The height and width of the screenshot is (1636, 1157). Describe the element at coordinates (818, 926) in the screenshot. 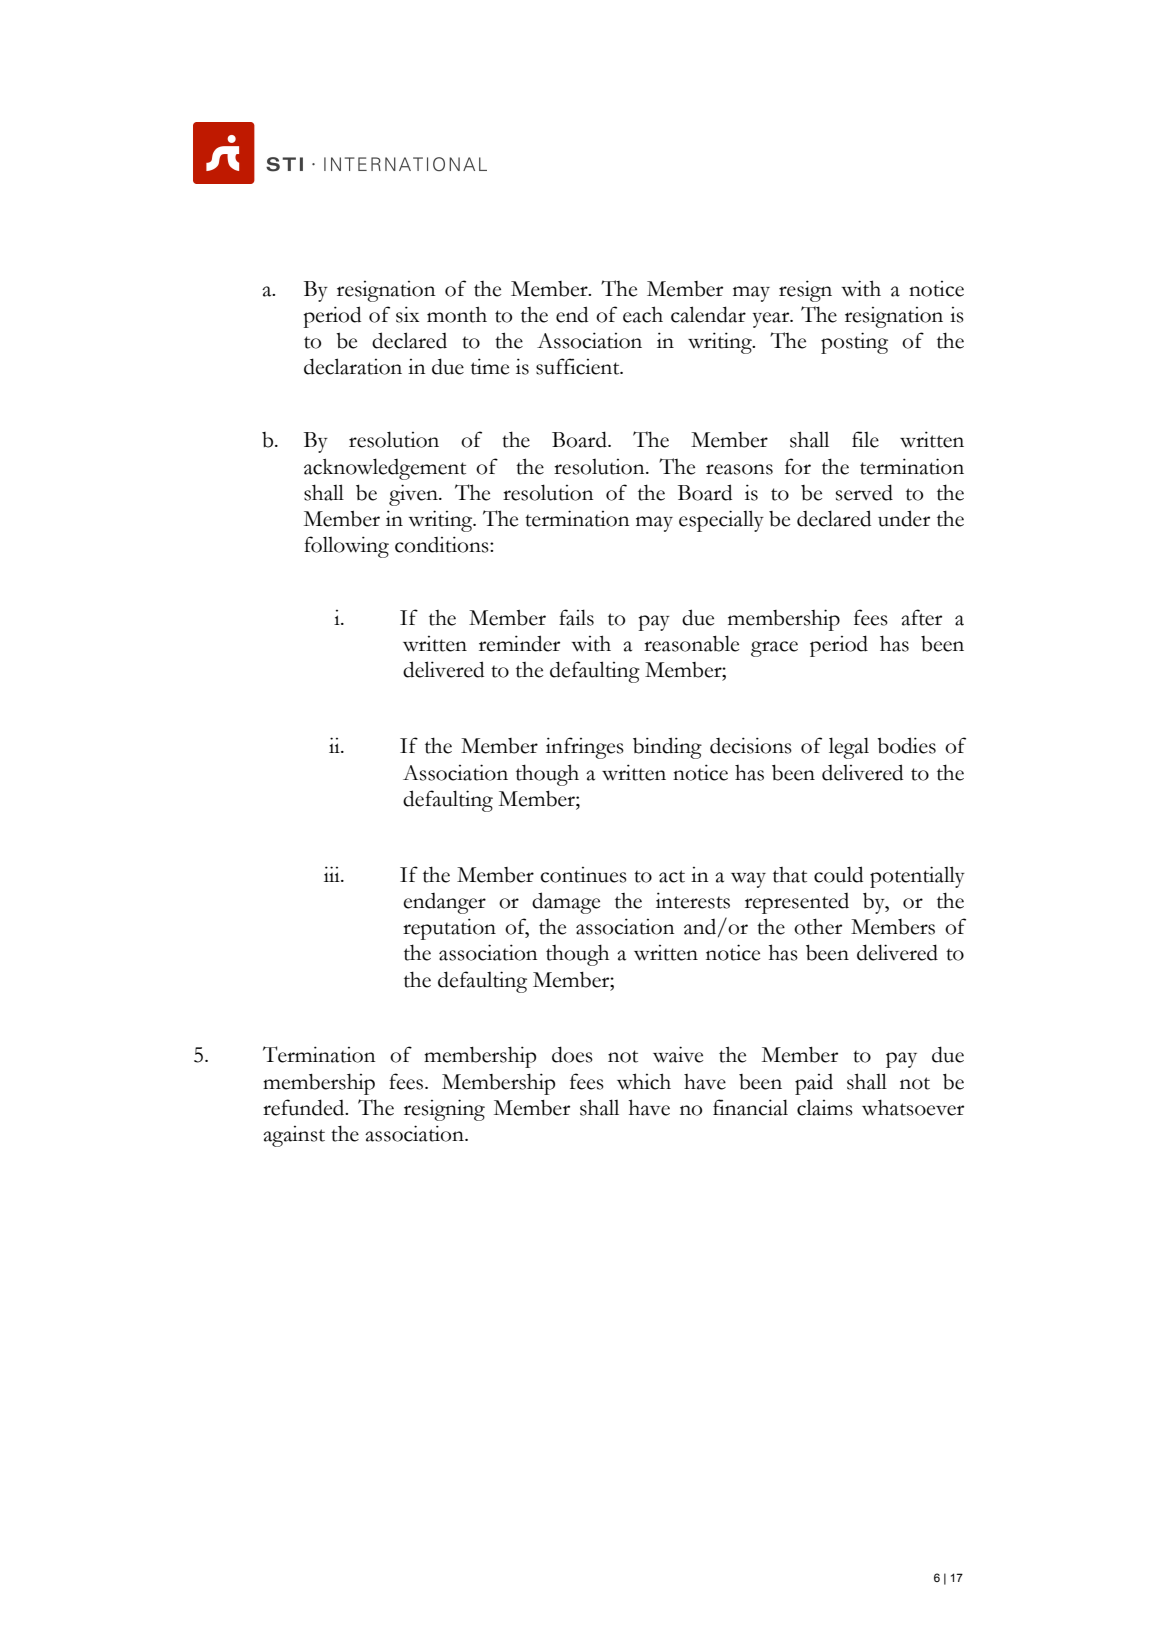

I see `other` at that location.
